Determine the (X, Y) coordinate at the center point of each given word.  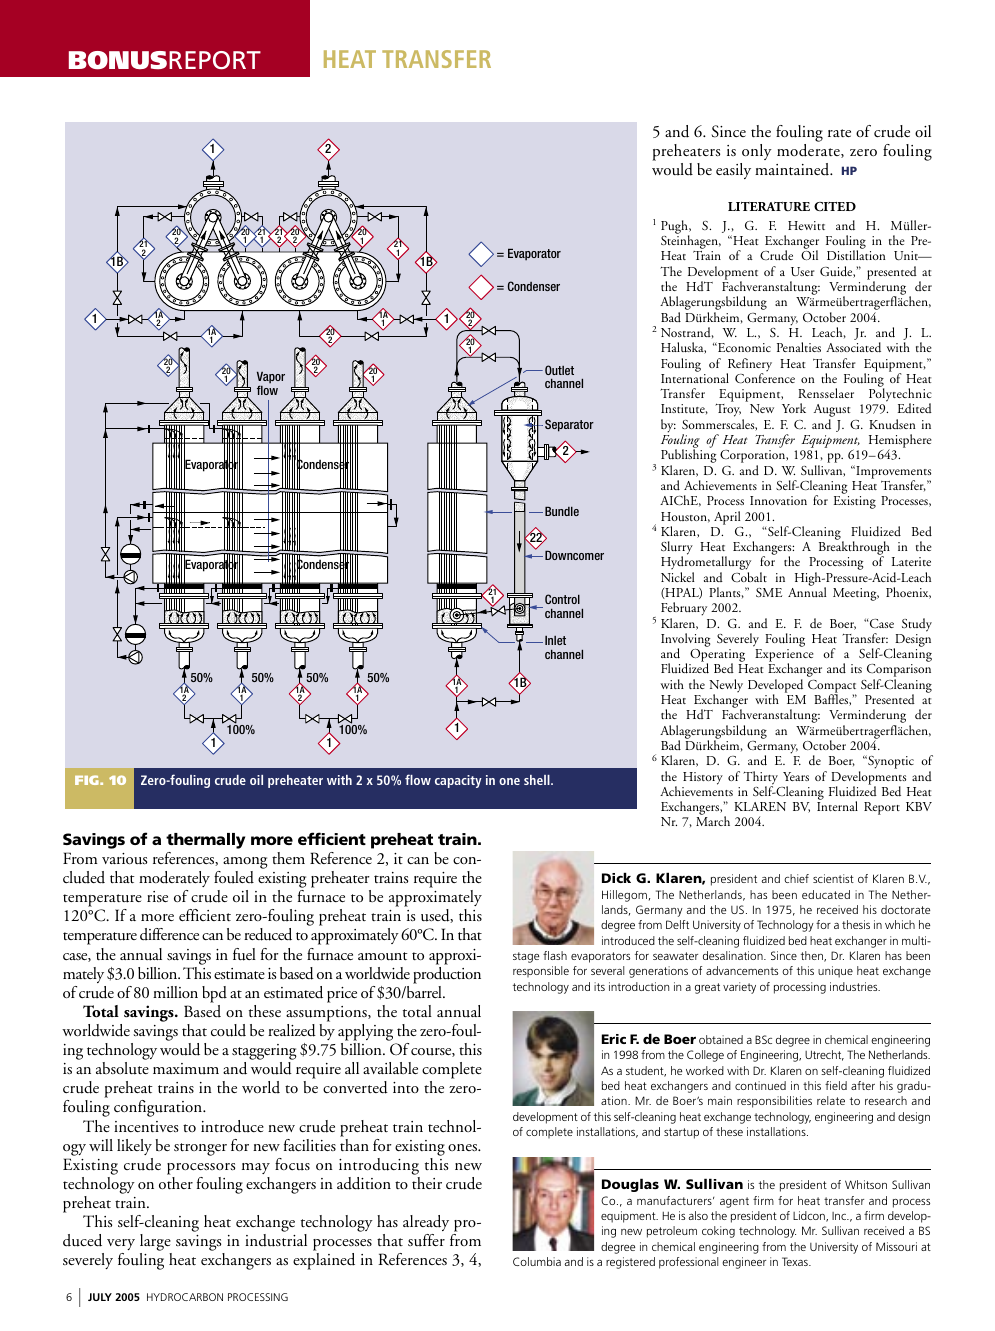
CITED (835, 206)
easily (733, 171)
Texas (796, 1261)
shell (538, 780)
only (757, 152)
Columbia (537, 1261)
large (156, 1244)
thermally (205, 841)
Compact (832, 687)
